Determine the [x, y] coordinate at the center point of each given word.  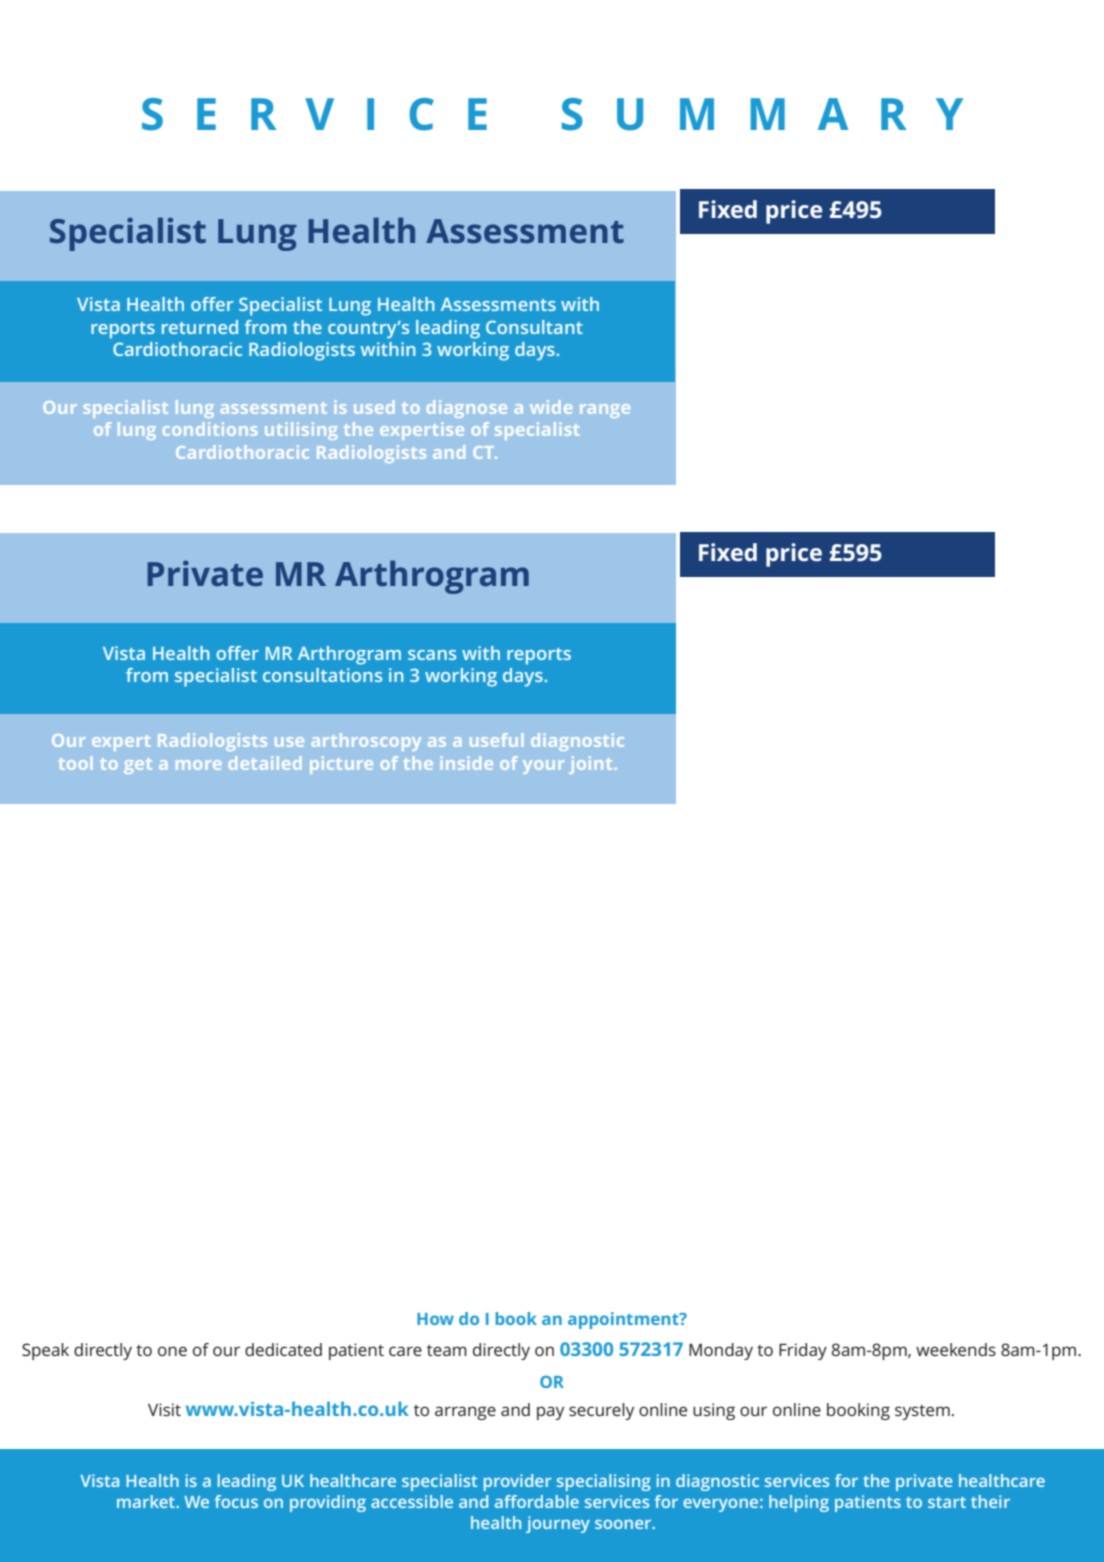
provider [517, 1482]
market [147, 1501]
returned [200, 327]
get [138, 766]
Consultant [534, 327]
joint [590, 765]
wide [551, 407]
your [543, 767]
